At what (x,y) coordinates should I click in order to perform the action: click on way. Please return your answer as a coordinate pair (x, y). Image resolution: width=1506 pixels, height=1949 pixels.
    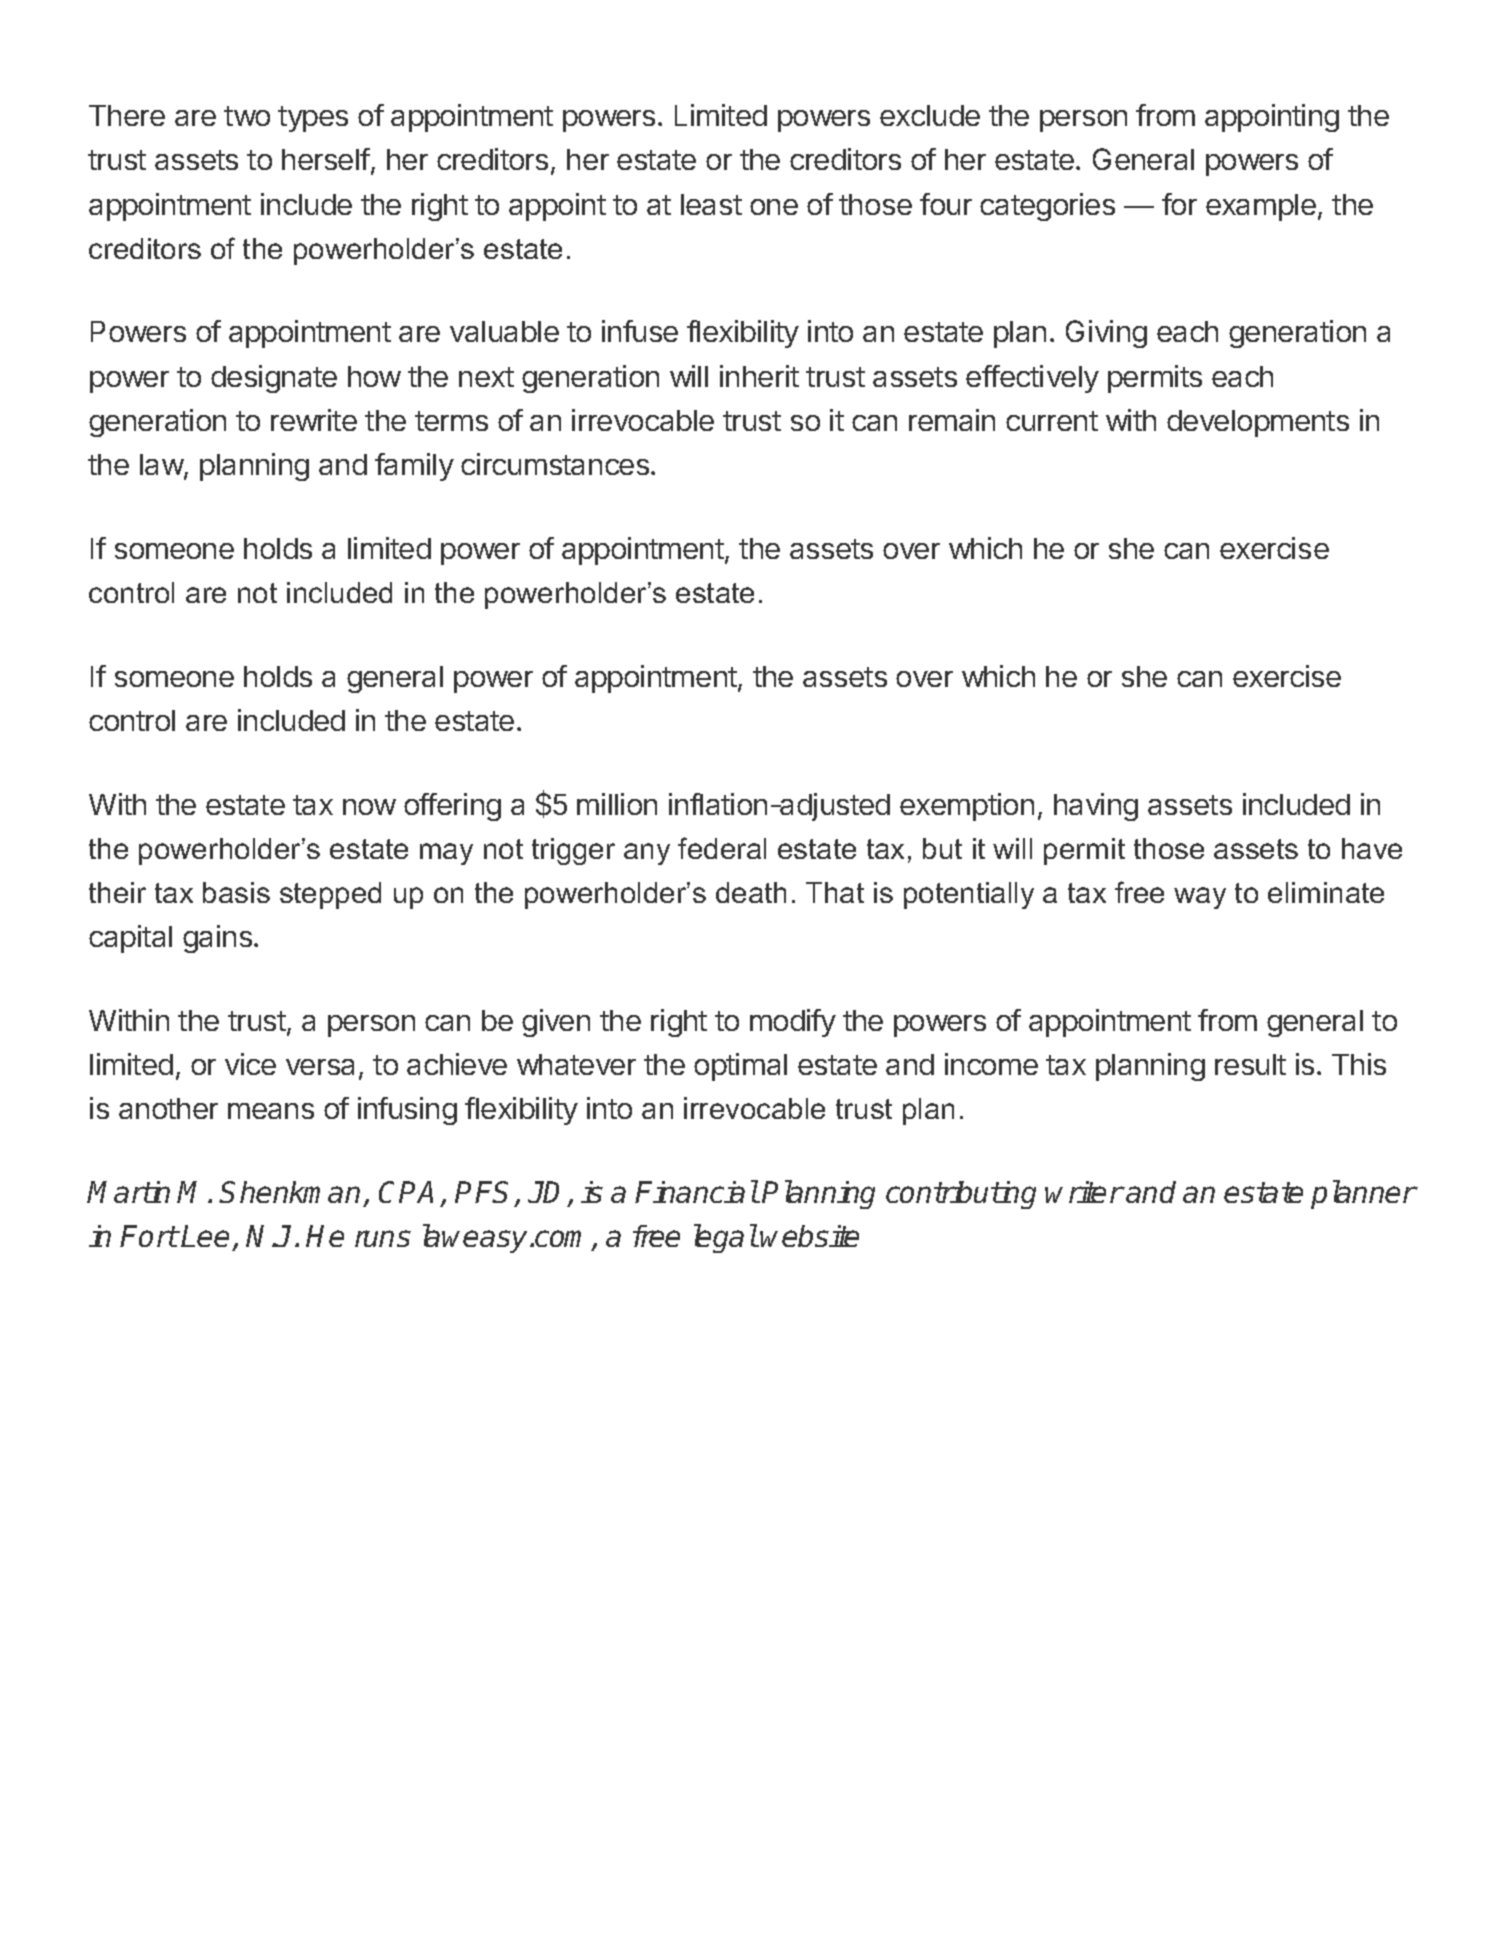
    Looking at the image, I should click on (1200, 898).
